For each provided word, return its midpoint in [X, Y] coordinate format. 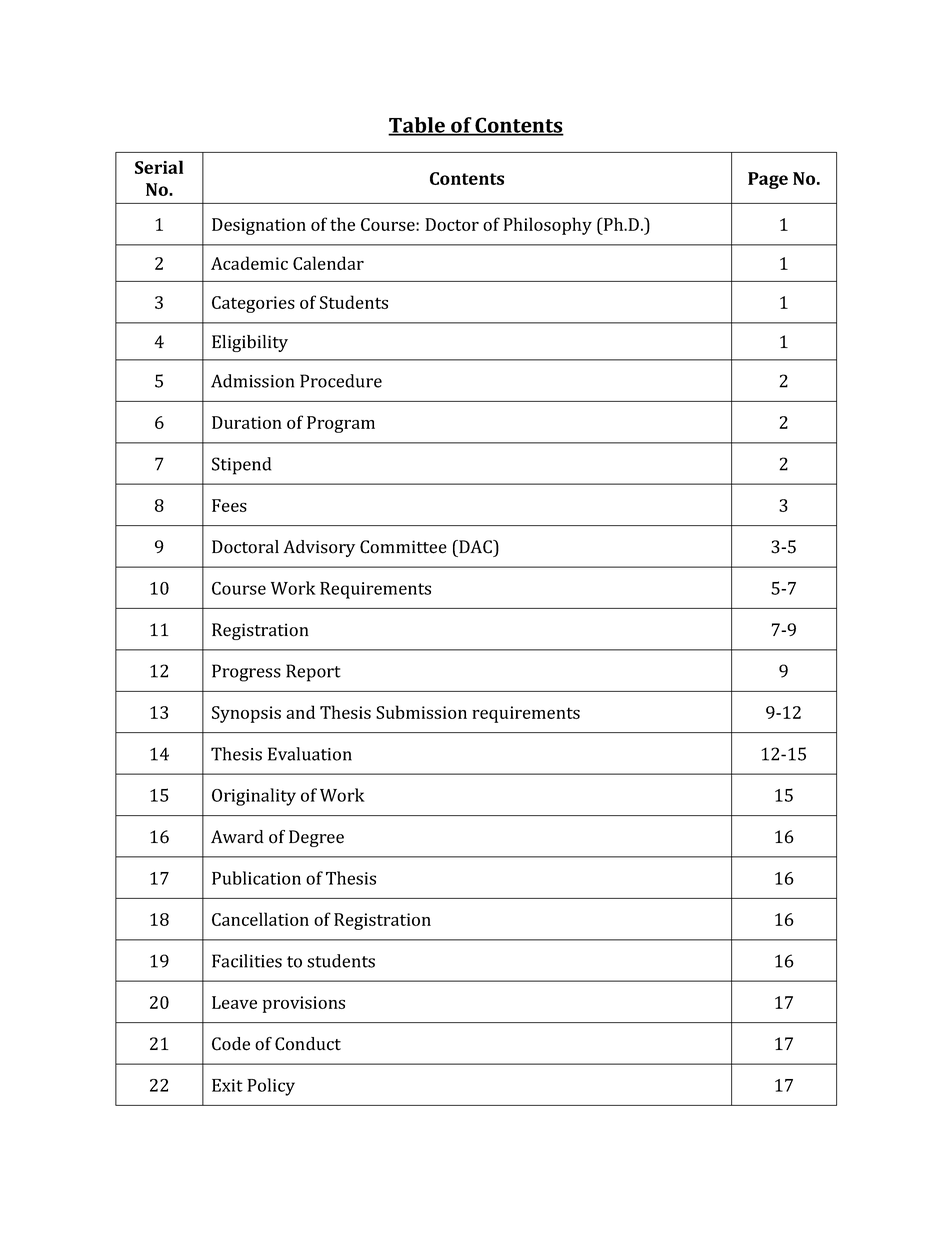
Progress [246, 673]
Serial [159, 167]
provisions [304, 1004]
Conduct [308, 1044]
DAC [475, 547]
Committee [403, 547]
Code [231, 1044]
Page [768, 180]
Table [417, 126]
